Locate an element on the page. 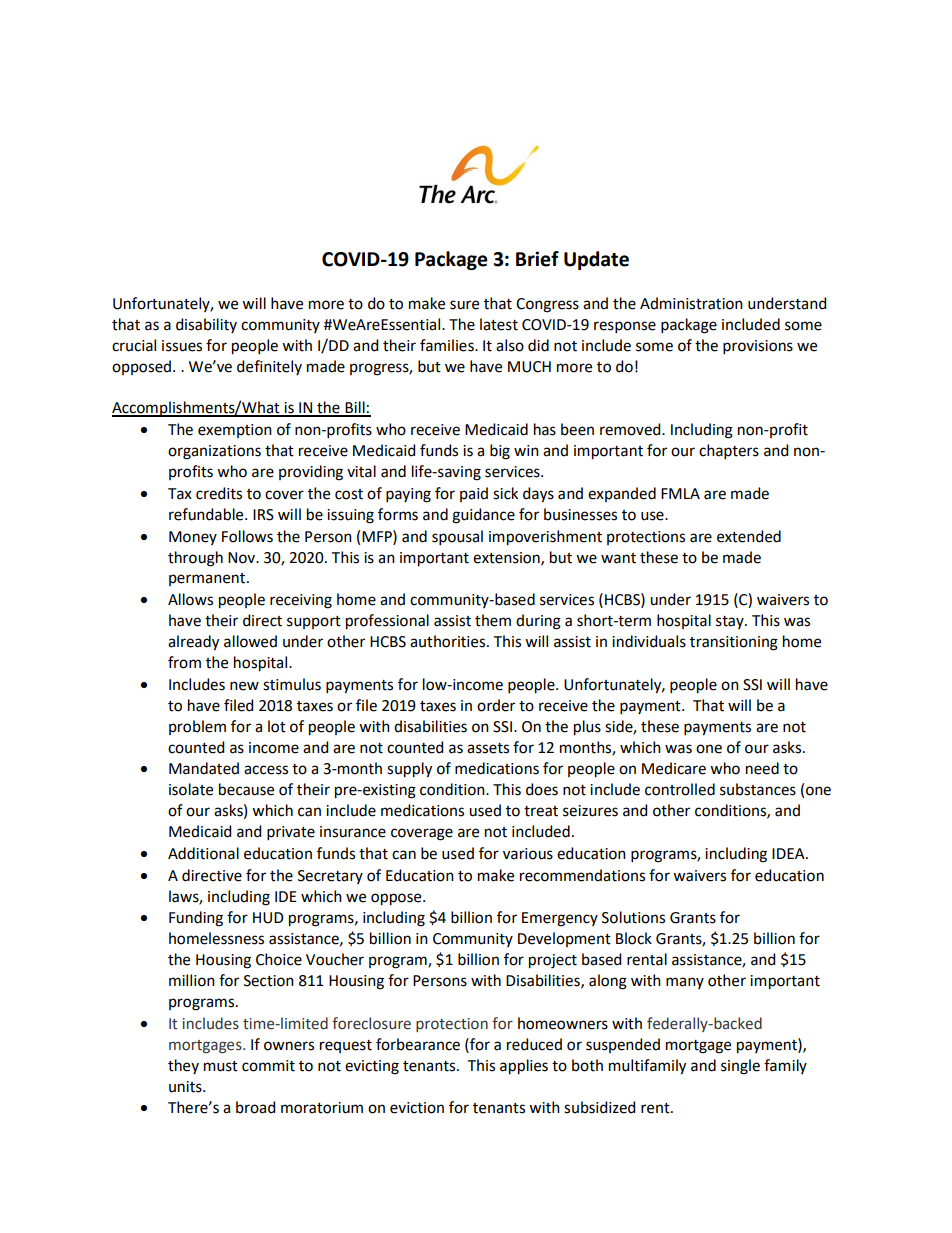  transitioning is located at coordinates (734, 643).
